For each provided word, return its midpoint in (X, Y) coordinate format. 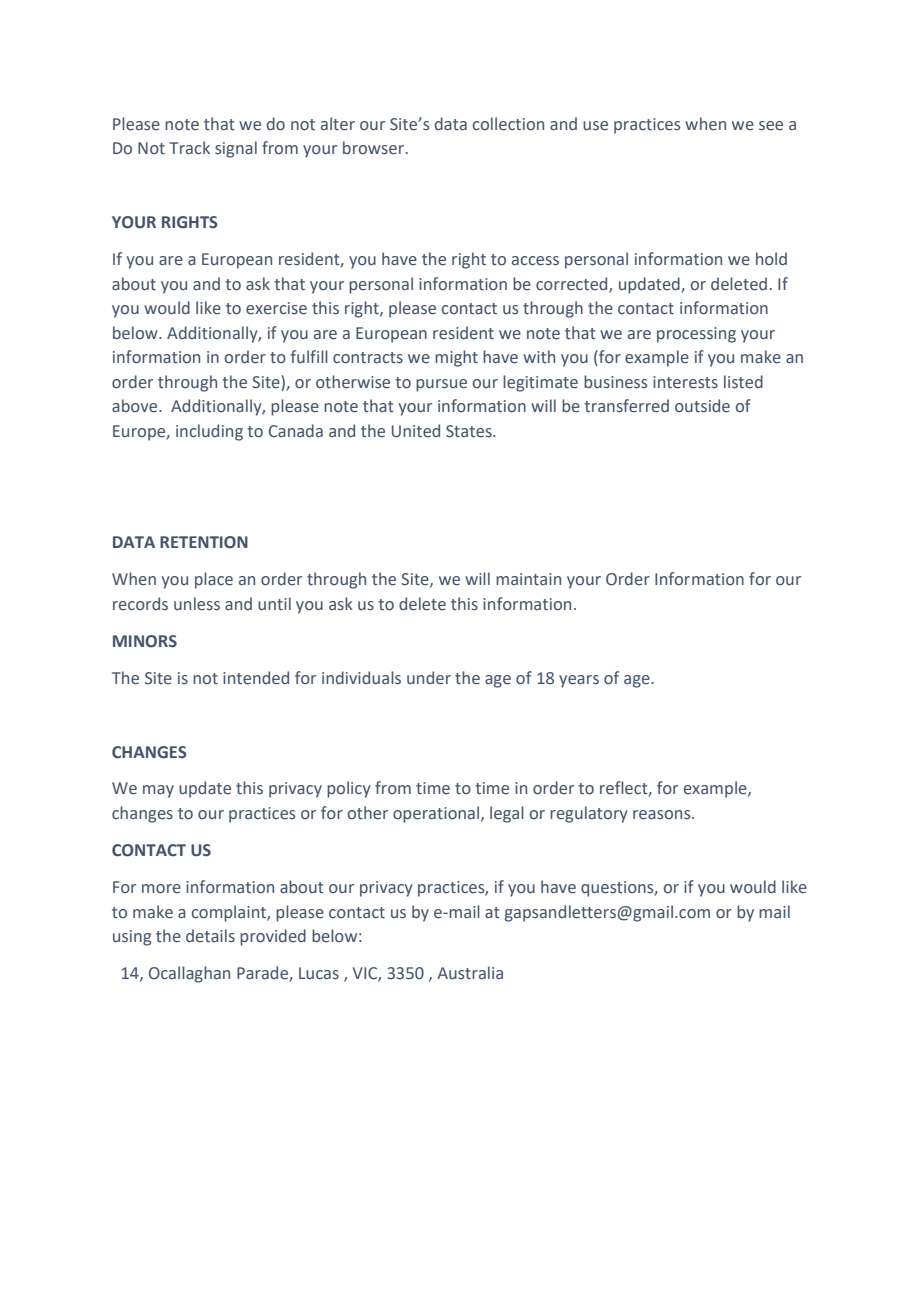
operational (437, 814)
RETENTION (204, 542)
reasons (663, 815)
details (210, 936)
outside (702, 406)
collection (508, 124)
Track (189, 148)
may (158, 791)
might (456, 358)
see (771, 126)
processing (696, 335)
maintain (528, 579)
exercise (276, 308)
